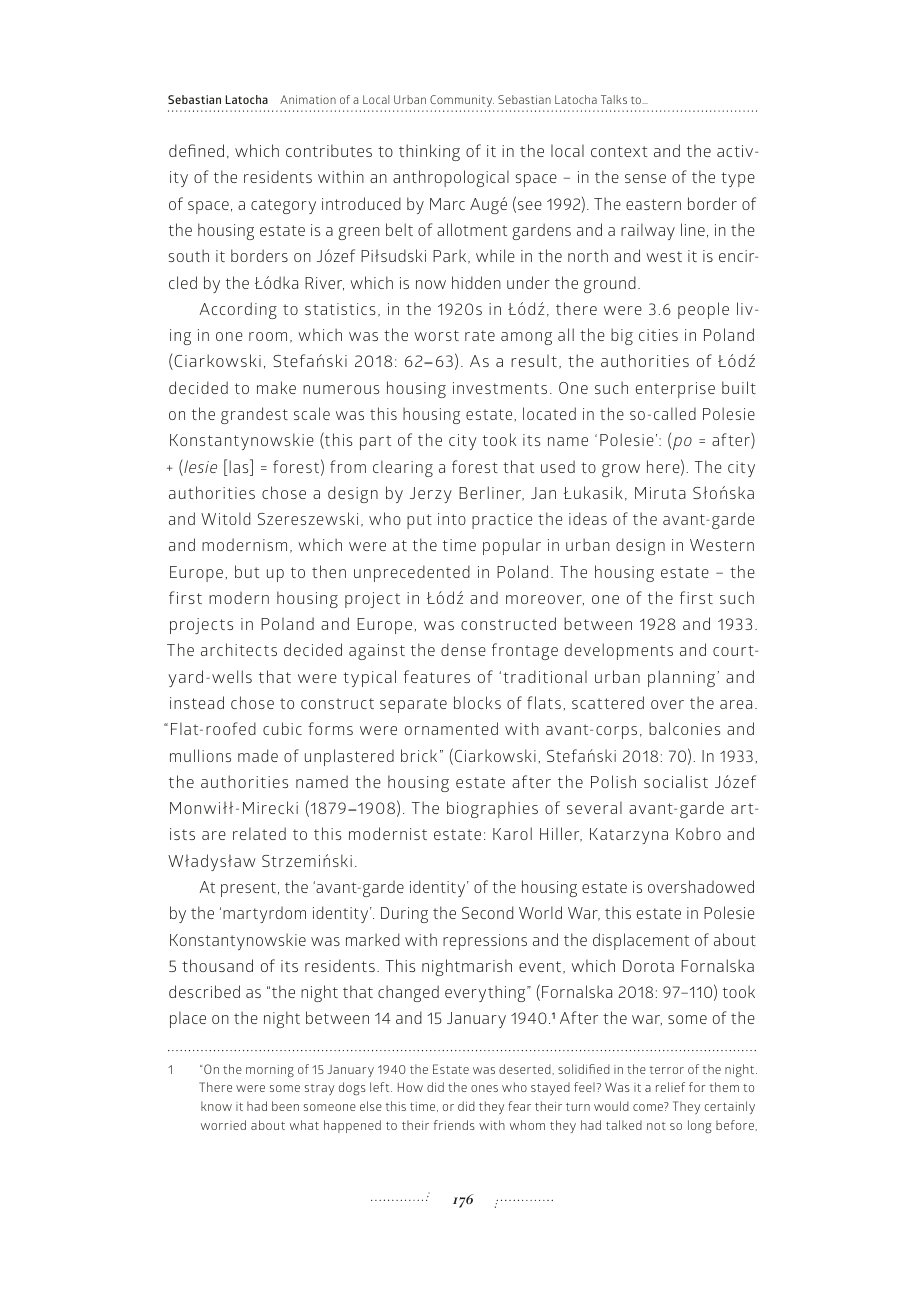 The width and height of the image is (924, 1314). I want to click on planning, so click(681, 678).
